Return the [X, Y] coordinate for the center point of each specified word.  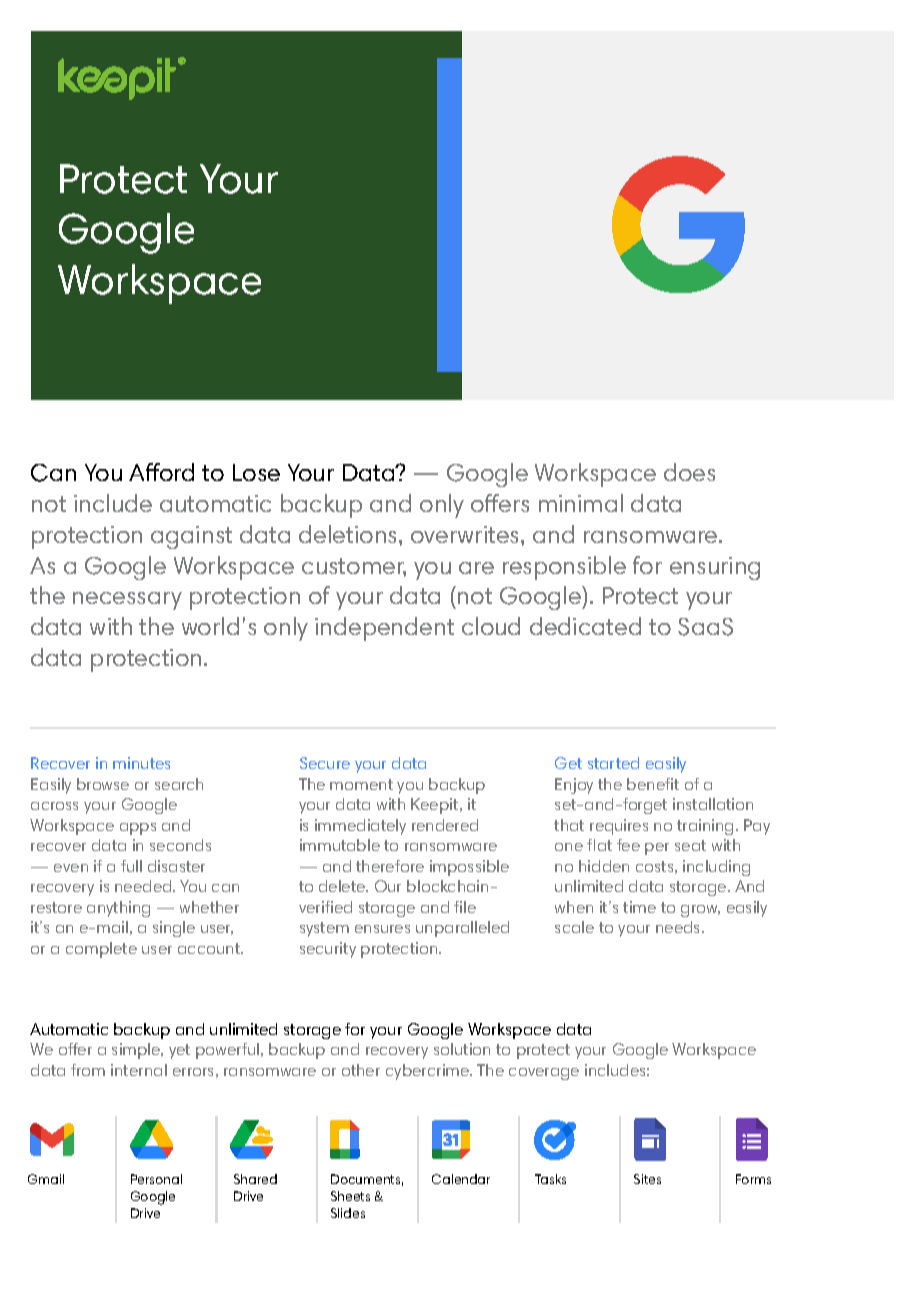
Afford [161, 472]
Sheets [350, 1196]
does [689, 472]
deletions [349, 534]
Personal [156, 1179]
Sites [647, 1179]
